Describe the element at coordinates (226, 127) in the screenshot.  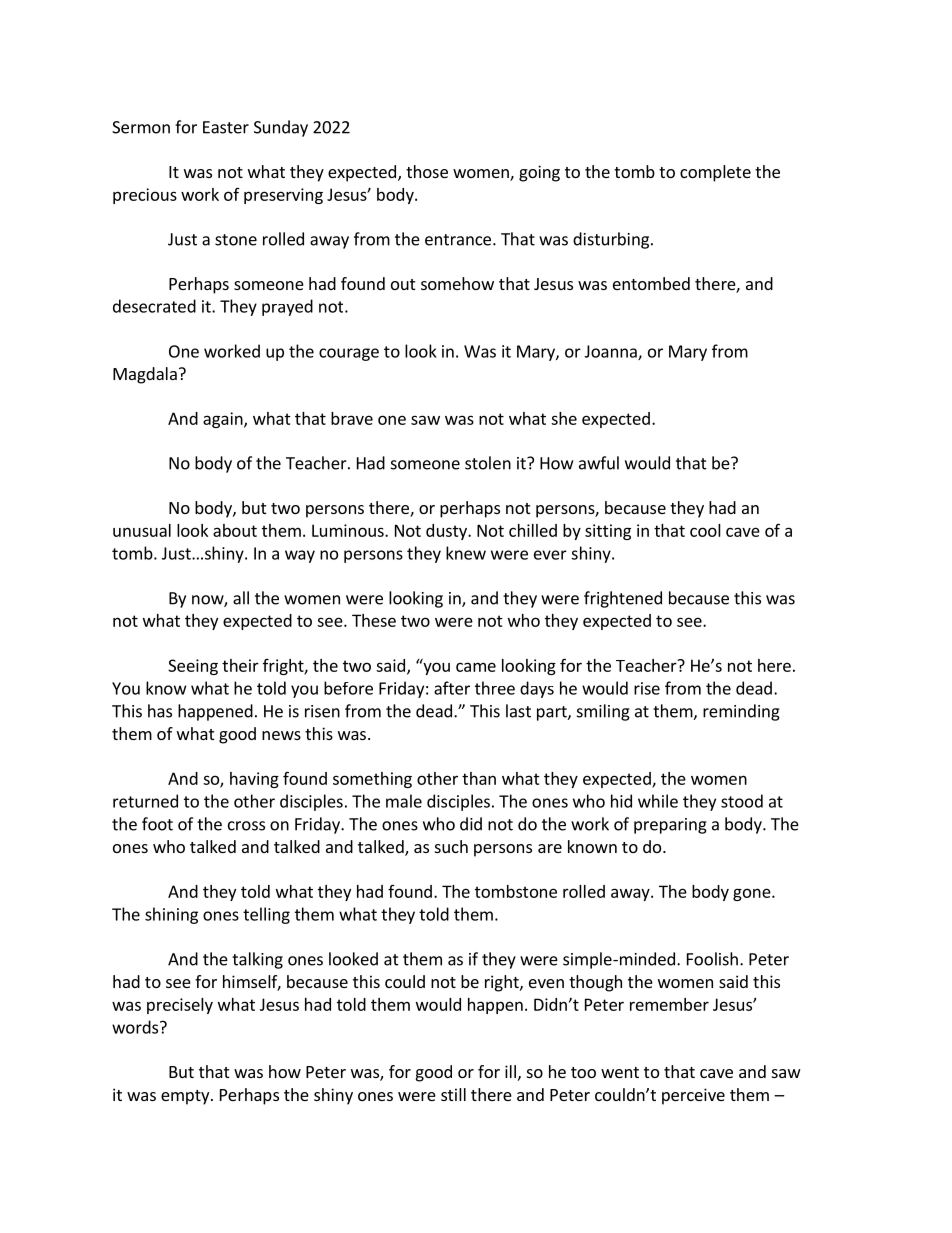
I see `Easter` at that location.
